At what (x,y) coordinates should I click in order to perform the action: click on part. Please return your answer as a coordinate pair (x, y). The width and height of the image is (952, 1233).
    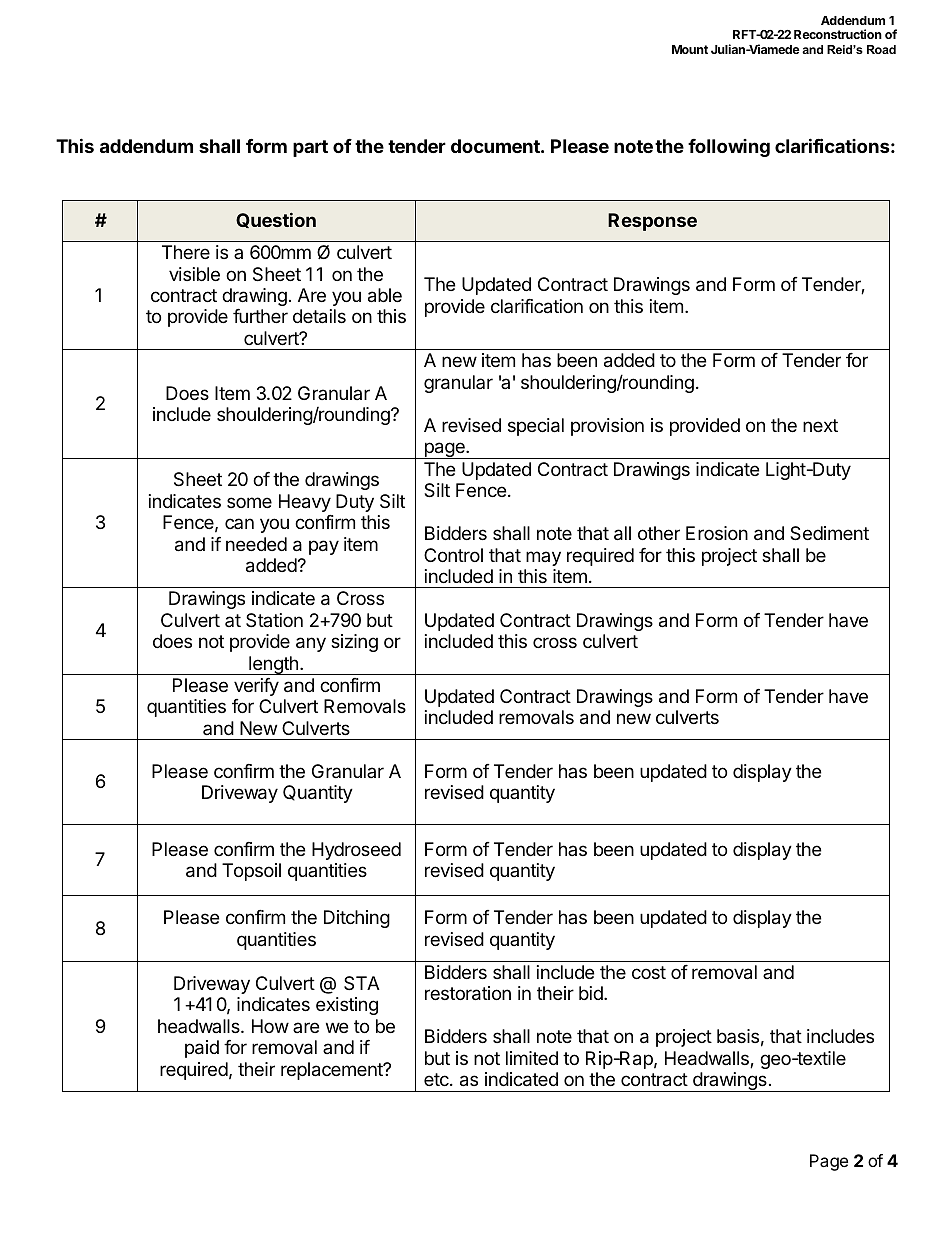
    Looking at the image, I should click on (310, 148).
